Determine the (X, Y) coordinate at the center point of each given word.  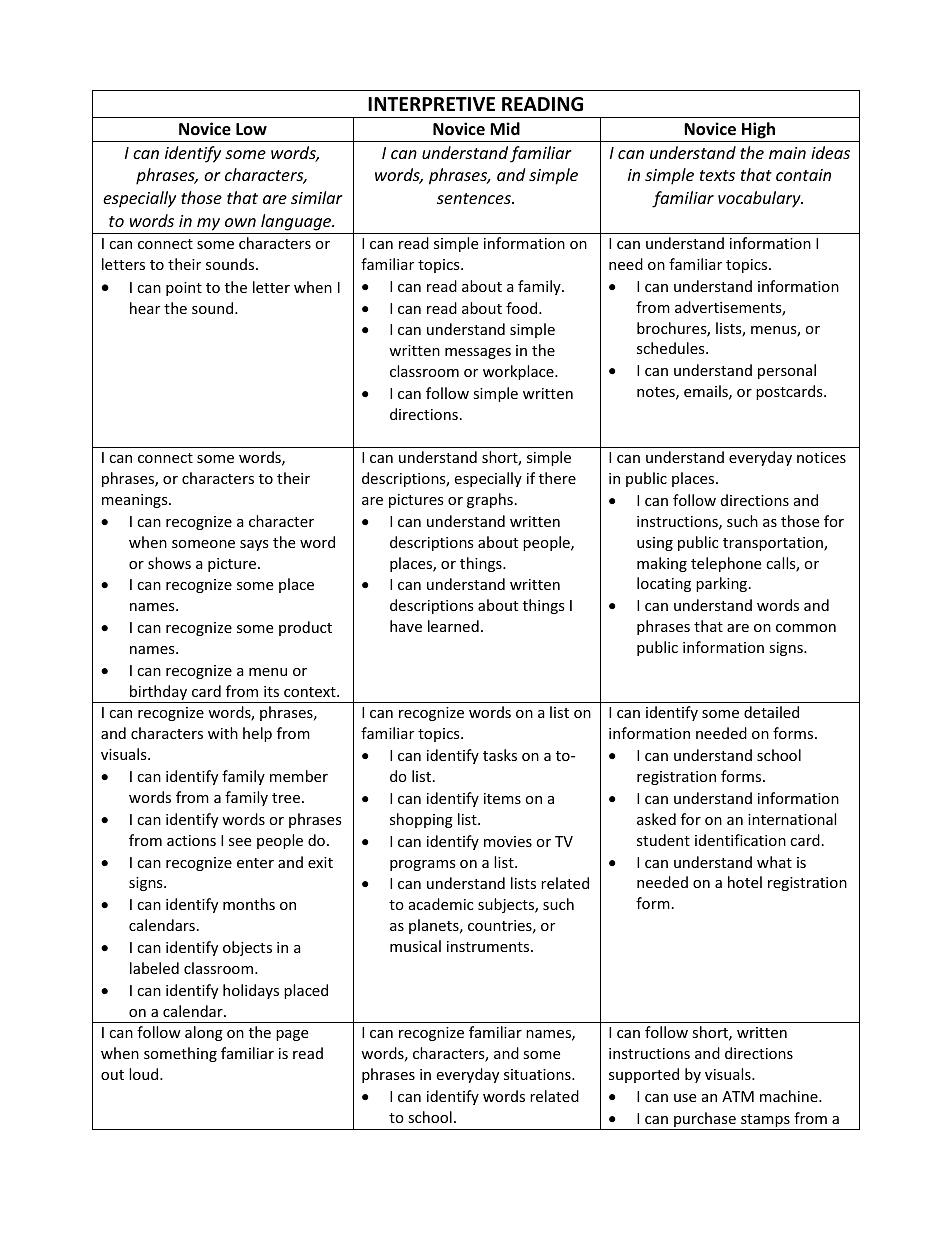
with (223, 733)
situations (538, 1074)
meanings (136, 501)
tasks (500, 755)
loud (145, 1074)
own (240, 222)
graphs (490, 500)
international (792, 819)
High (758, 130)
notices (821, 457)
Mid (505, 128)
